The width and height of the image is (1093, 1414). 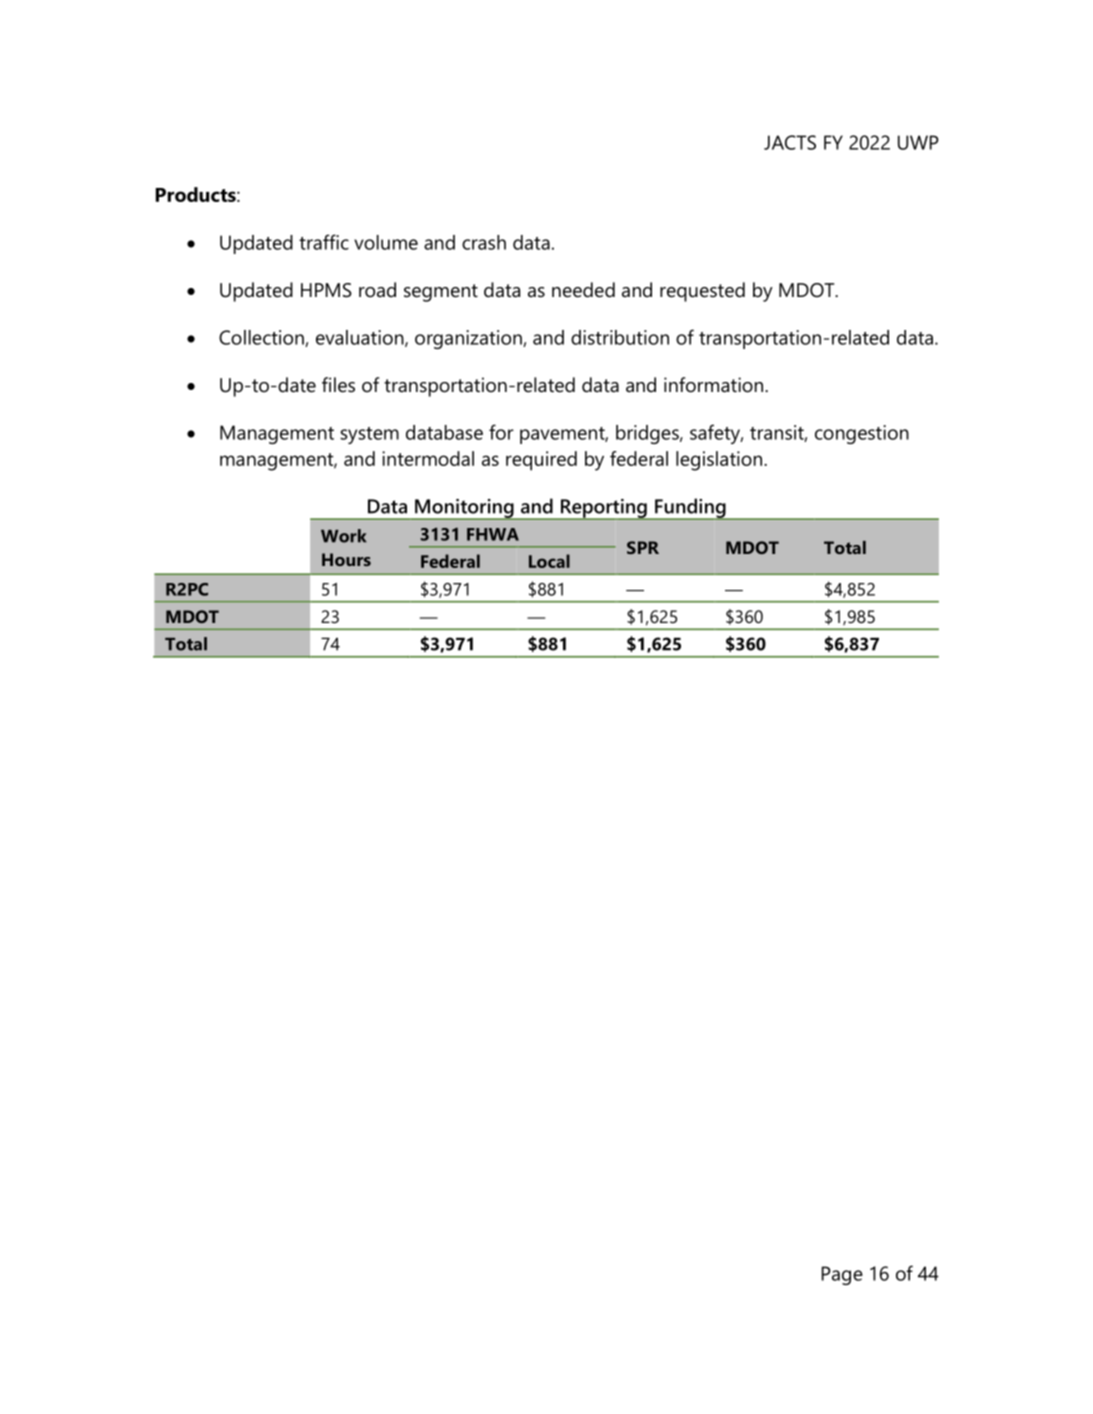 What do you see at coordinates (603, 509) in the image?
I see `Reporting` at bounding box center [603, 509].
